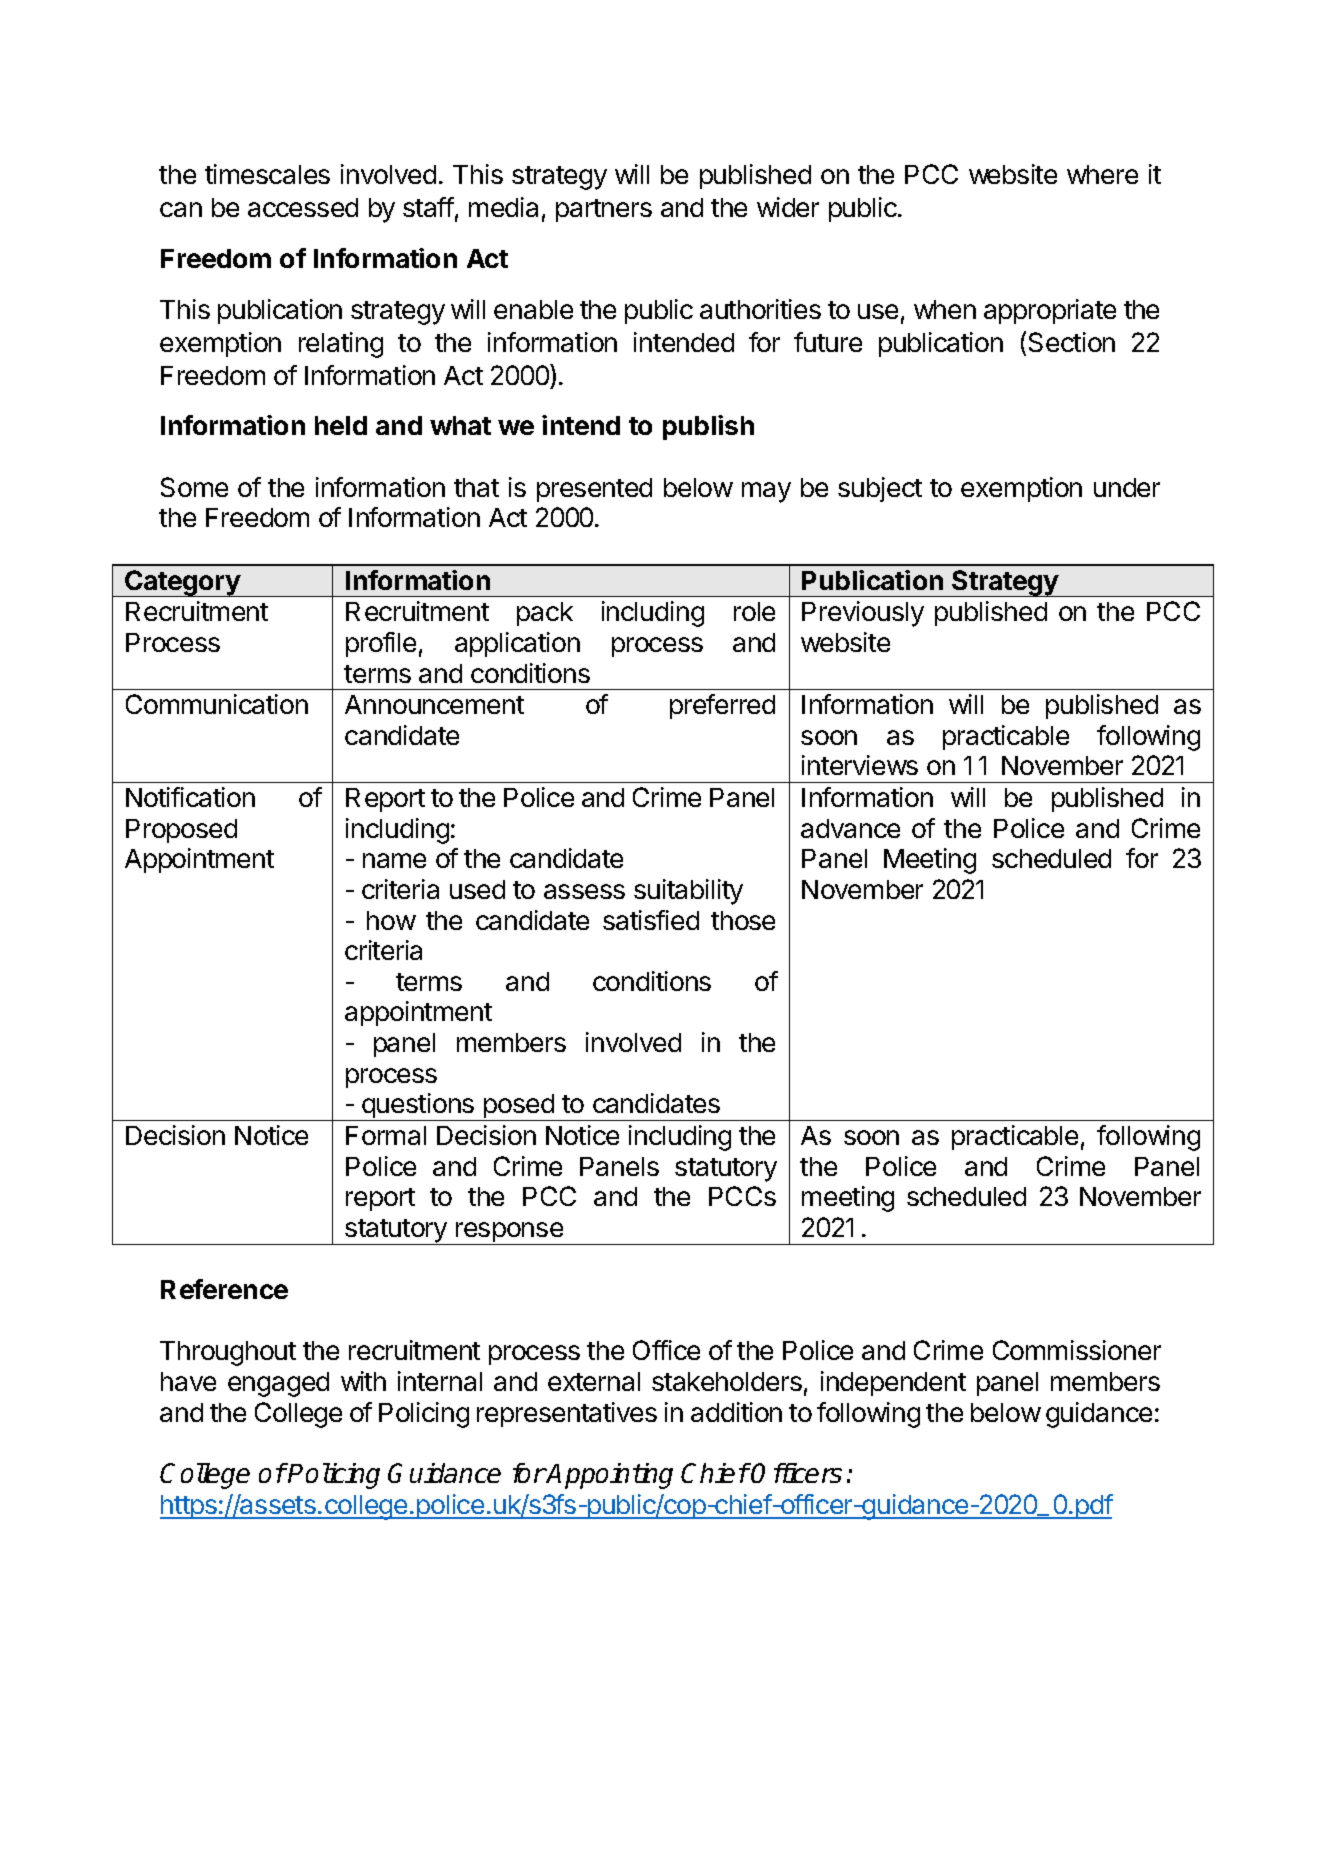 The width and height of the screenshot is (1321, 1868). I want to click on where, so click(1102, 174).
